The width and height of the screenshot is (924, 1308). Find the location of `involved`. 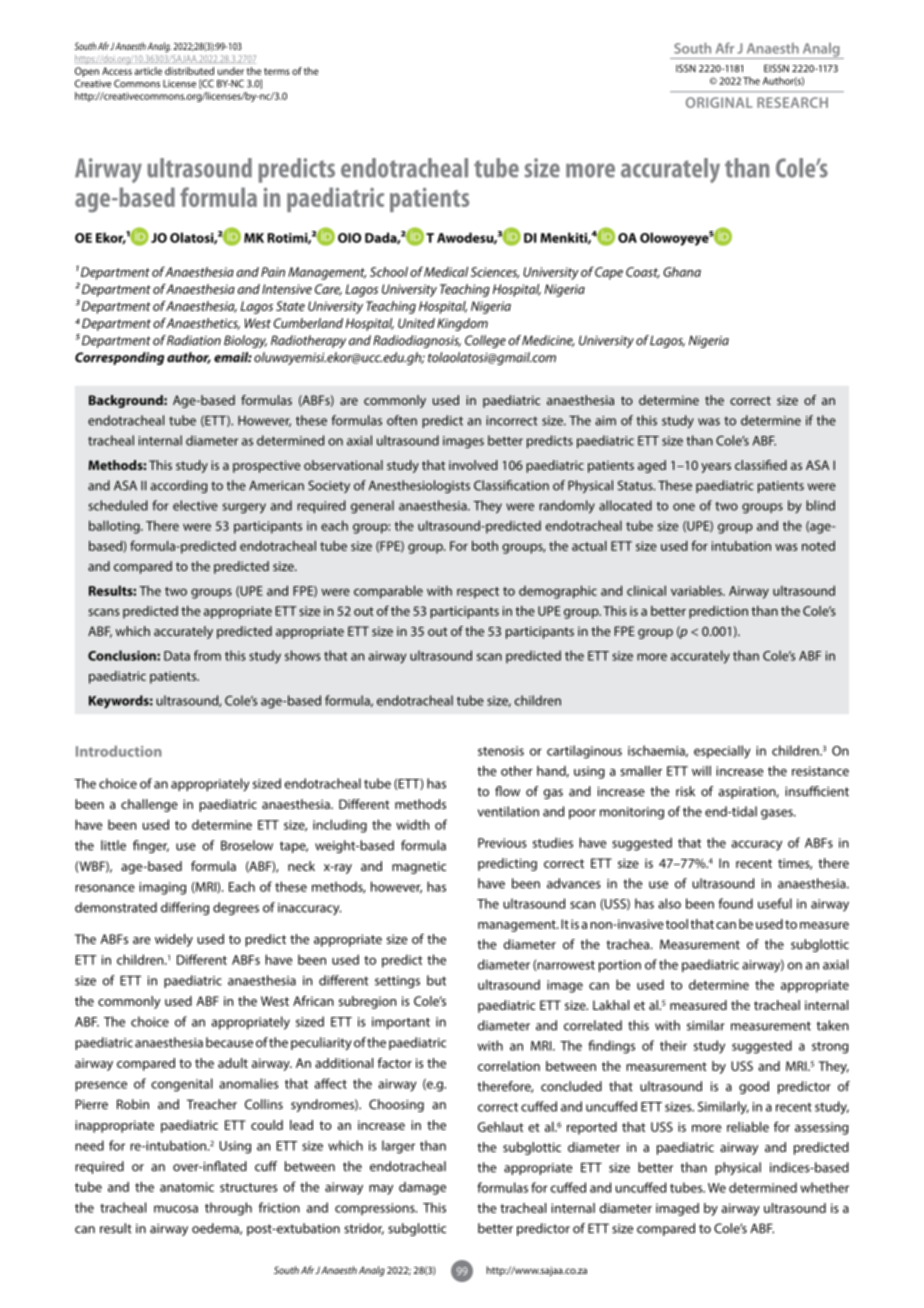

involved is located at coordinates (473, 465).
